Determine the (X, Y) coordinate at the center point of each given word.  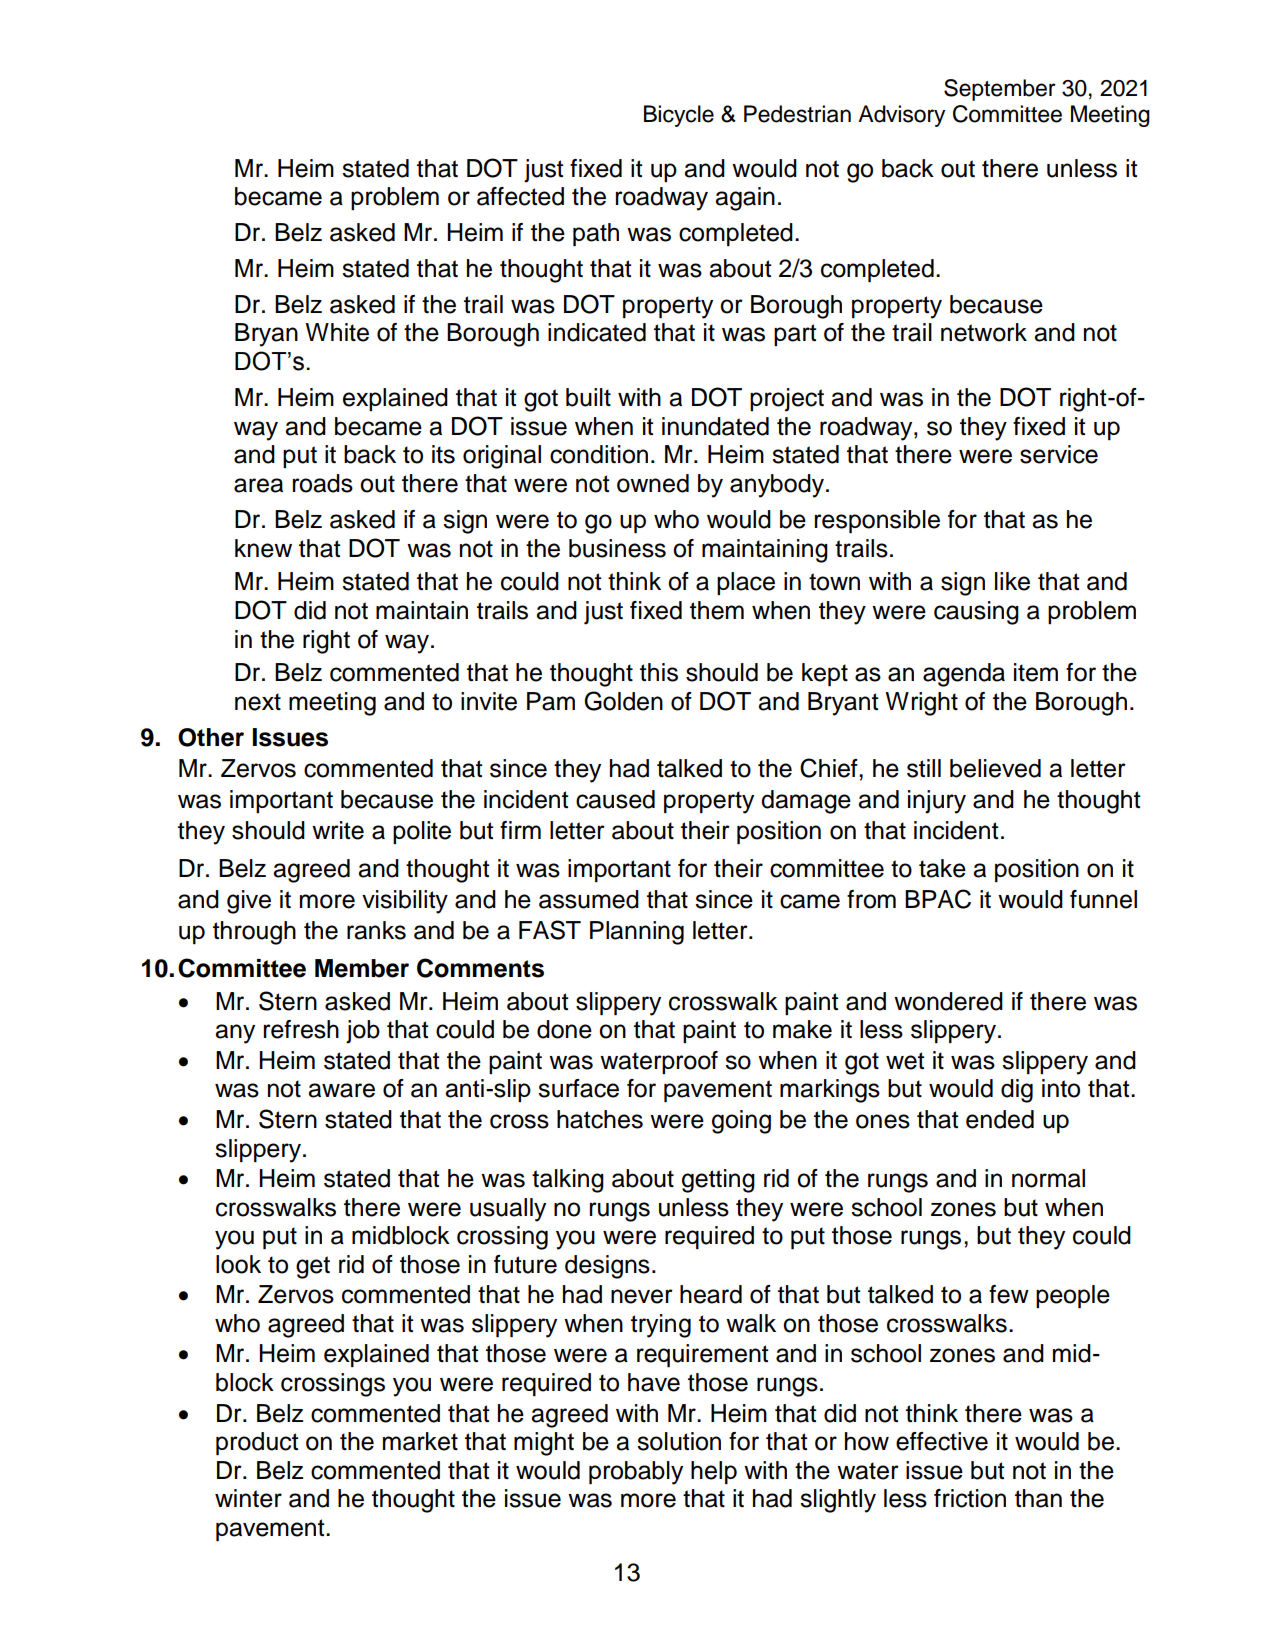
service (1059, 454)
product (257, 1443)
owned (653, 483)
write (338, 830)
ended (1000, 1119)
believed (995, 768)
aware (341, 1090)
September (1000, 90)
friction (970, 1498)
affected (520, 196)
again (745, 199)
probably (636, 1473)
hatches (600, 1119)
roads (322, 483)
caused (615, 799)
